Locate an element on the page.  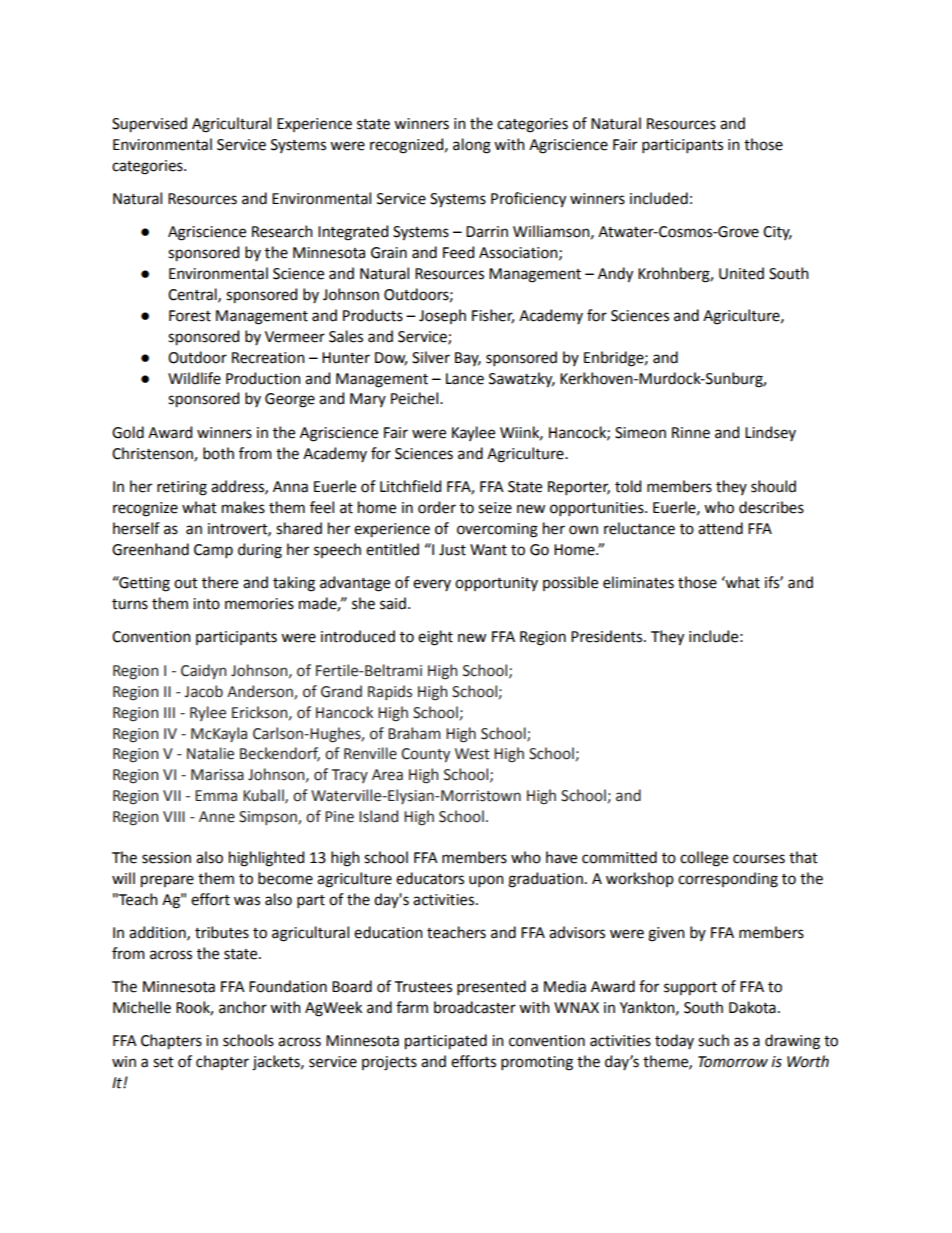
set is located at coordinates (163, 1062).
